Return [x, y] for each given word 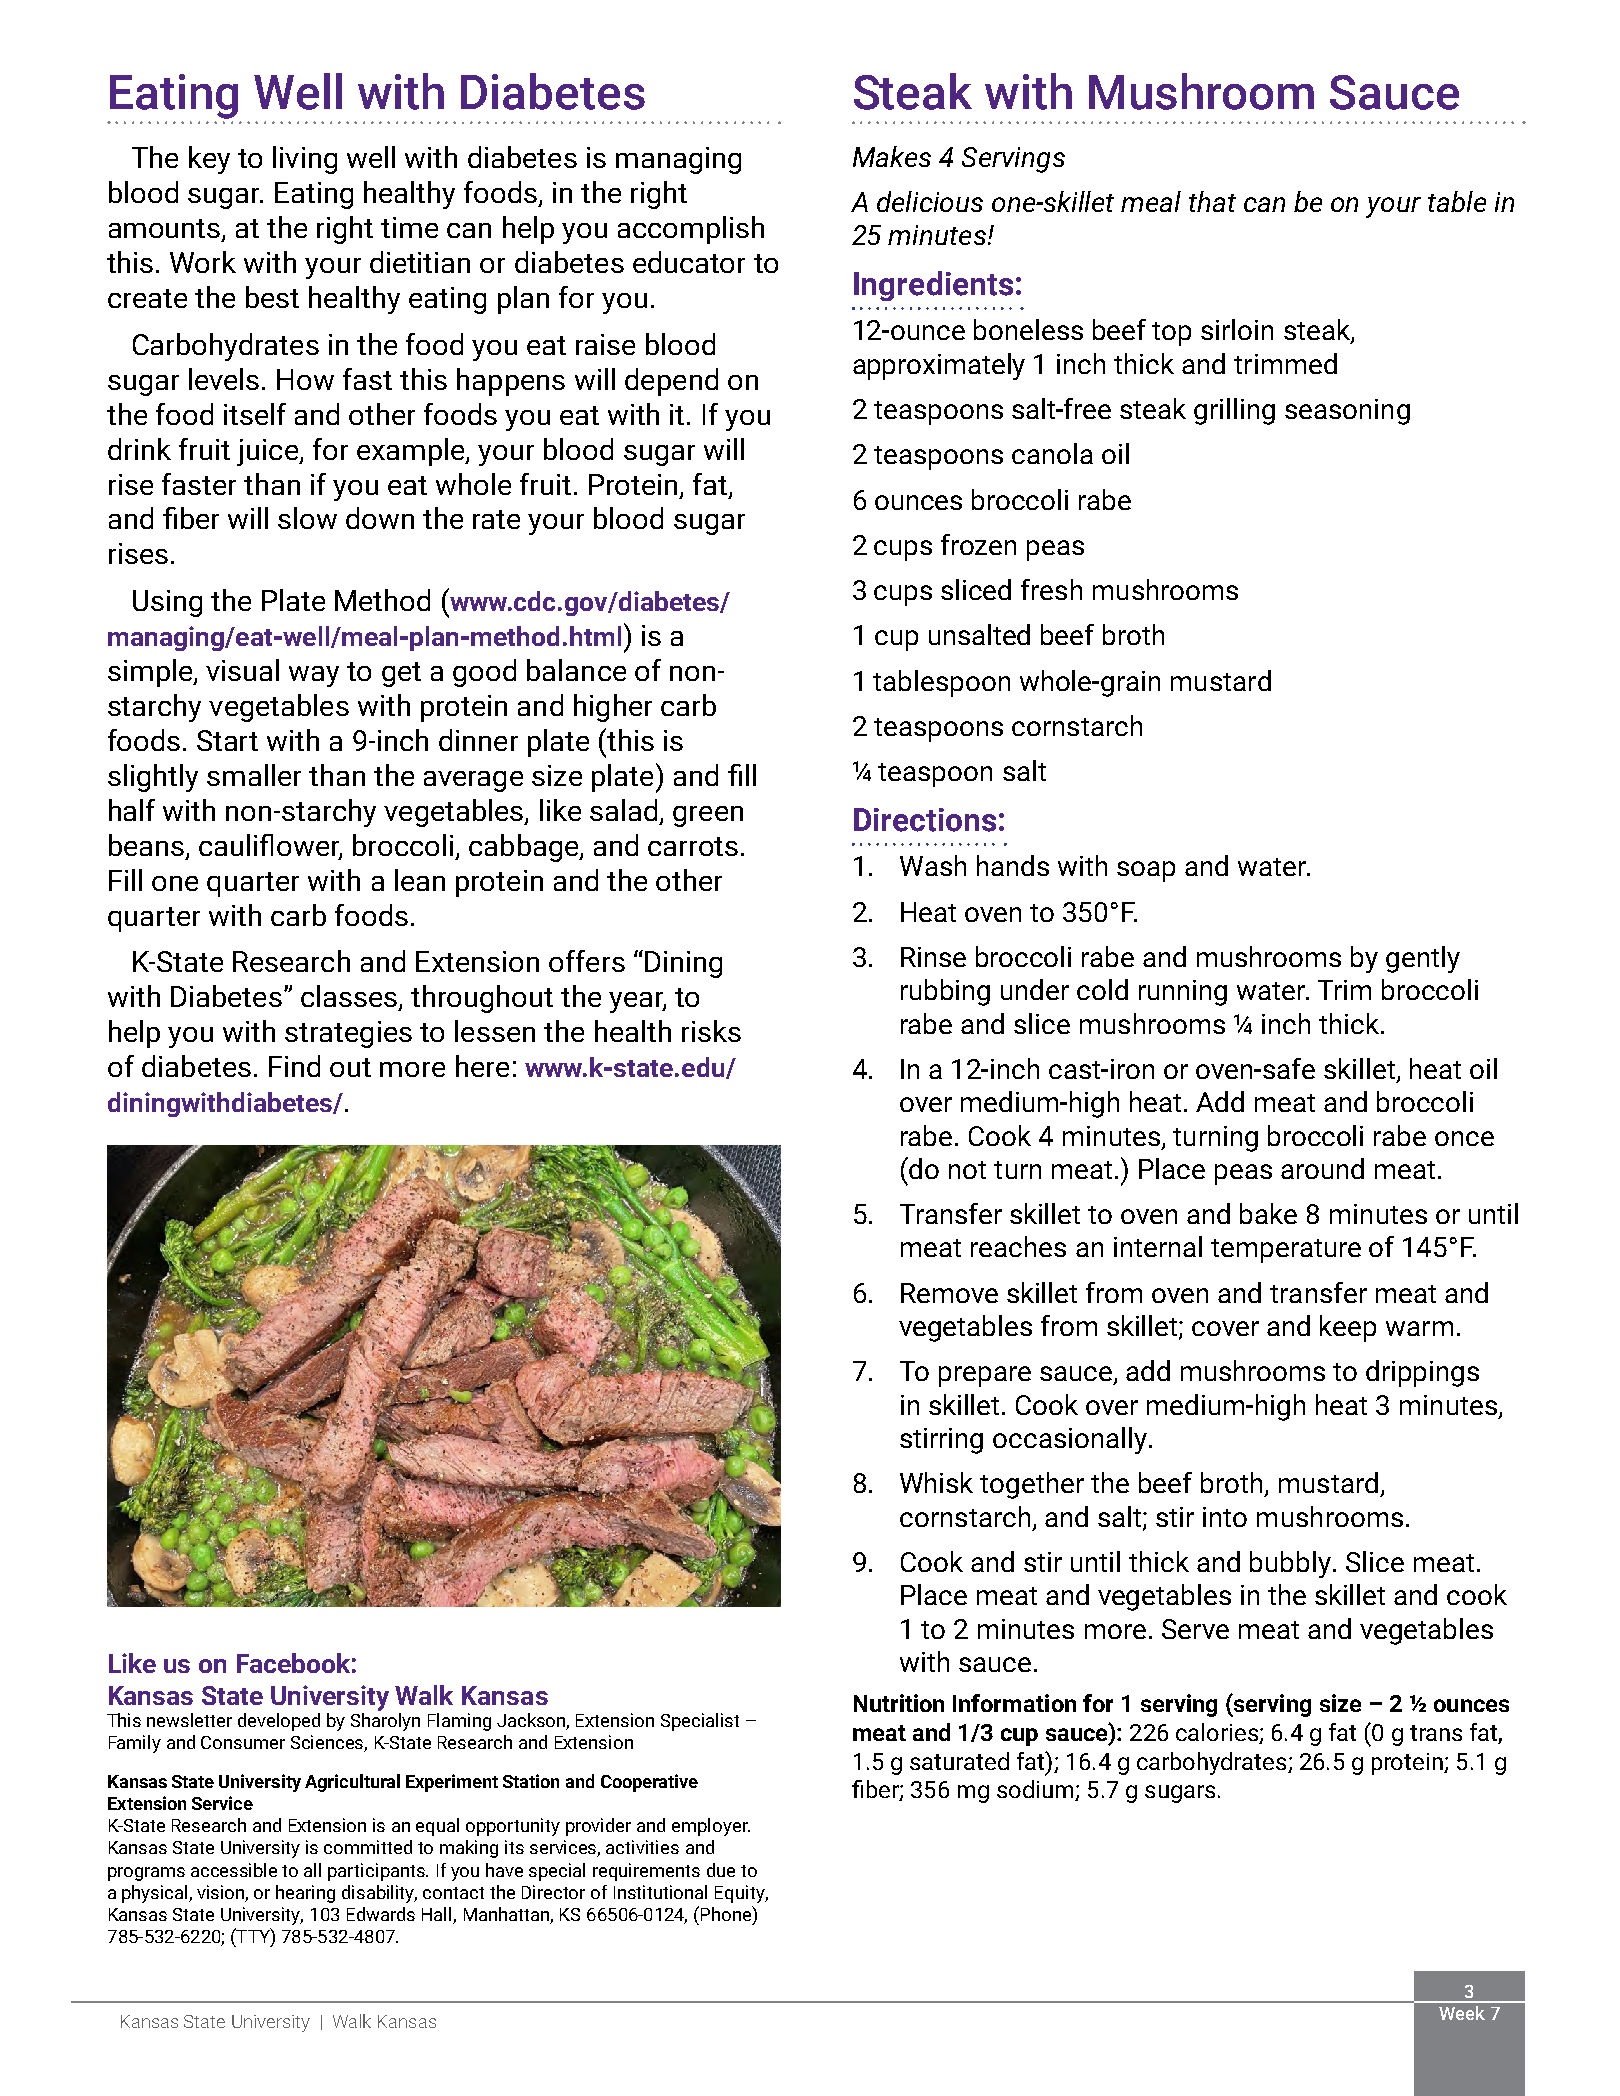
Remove [949, 1293]
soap [1146, 871]
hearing [305, 1894]
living [305, 160]
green [708, 816]
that [1212, 201]
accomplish [691, 230]
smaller [254, 775]
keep [1348, 1328]
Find [294, 1066]
